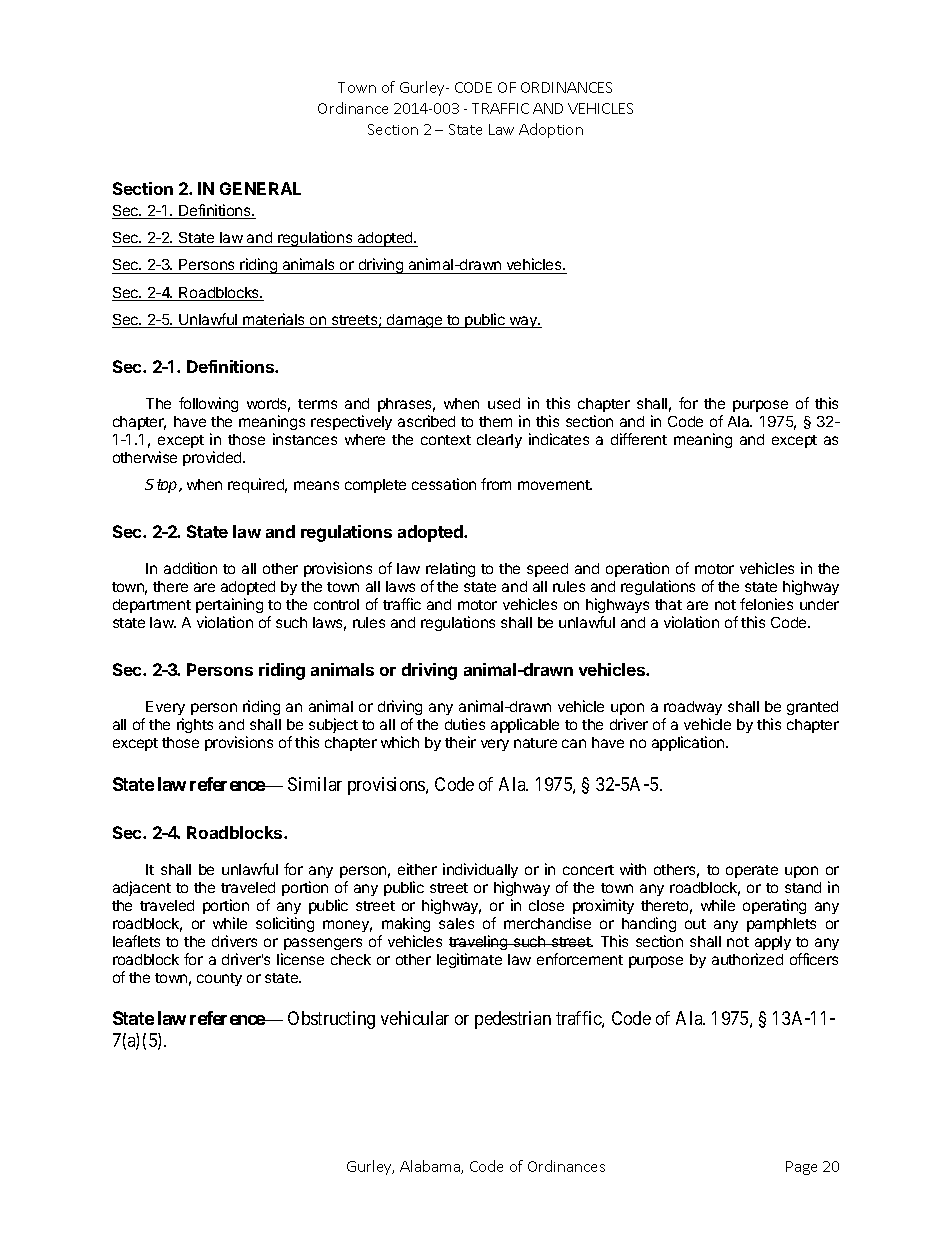 This screenshot has height=1233, width=952. What do you see at coordinates (260, 188) in the screenshot?
I see `GENERAL` at bounding box center [260, 188].
